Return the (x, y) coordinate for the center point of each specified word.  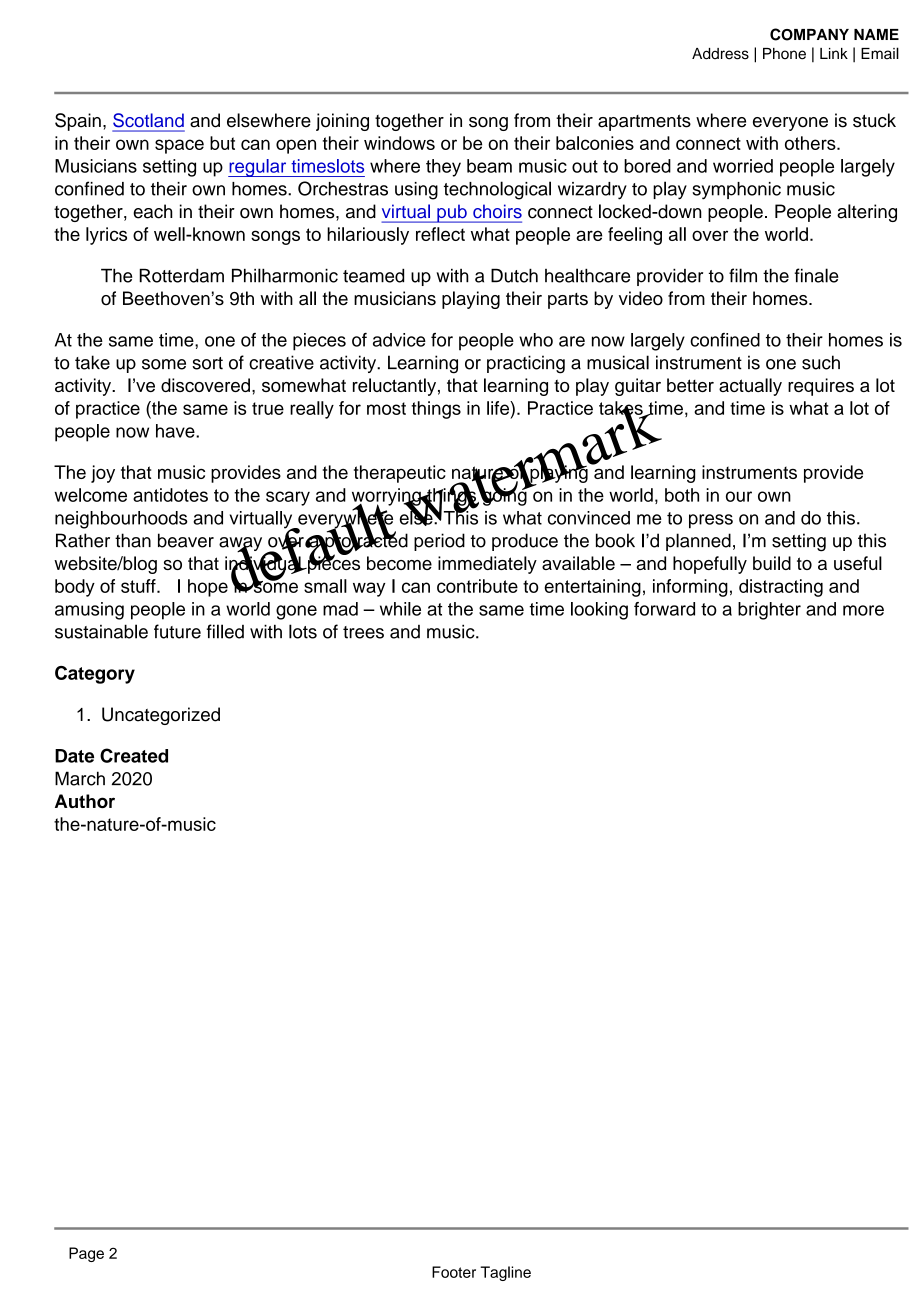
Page (86, 1254)
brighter (769, 611)
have (176, 431)
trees (363, 632)
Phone (784, 54)
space (179, 146)
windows (399, 143)
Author (85, 801)
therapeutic (400, 474)
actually (750, 387)
